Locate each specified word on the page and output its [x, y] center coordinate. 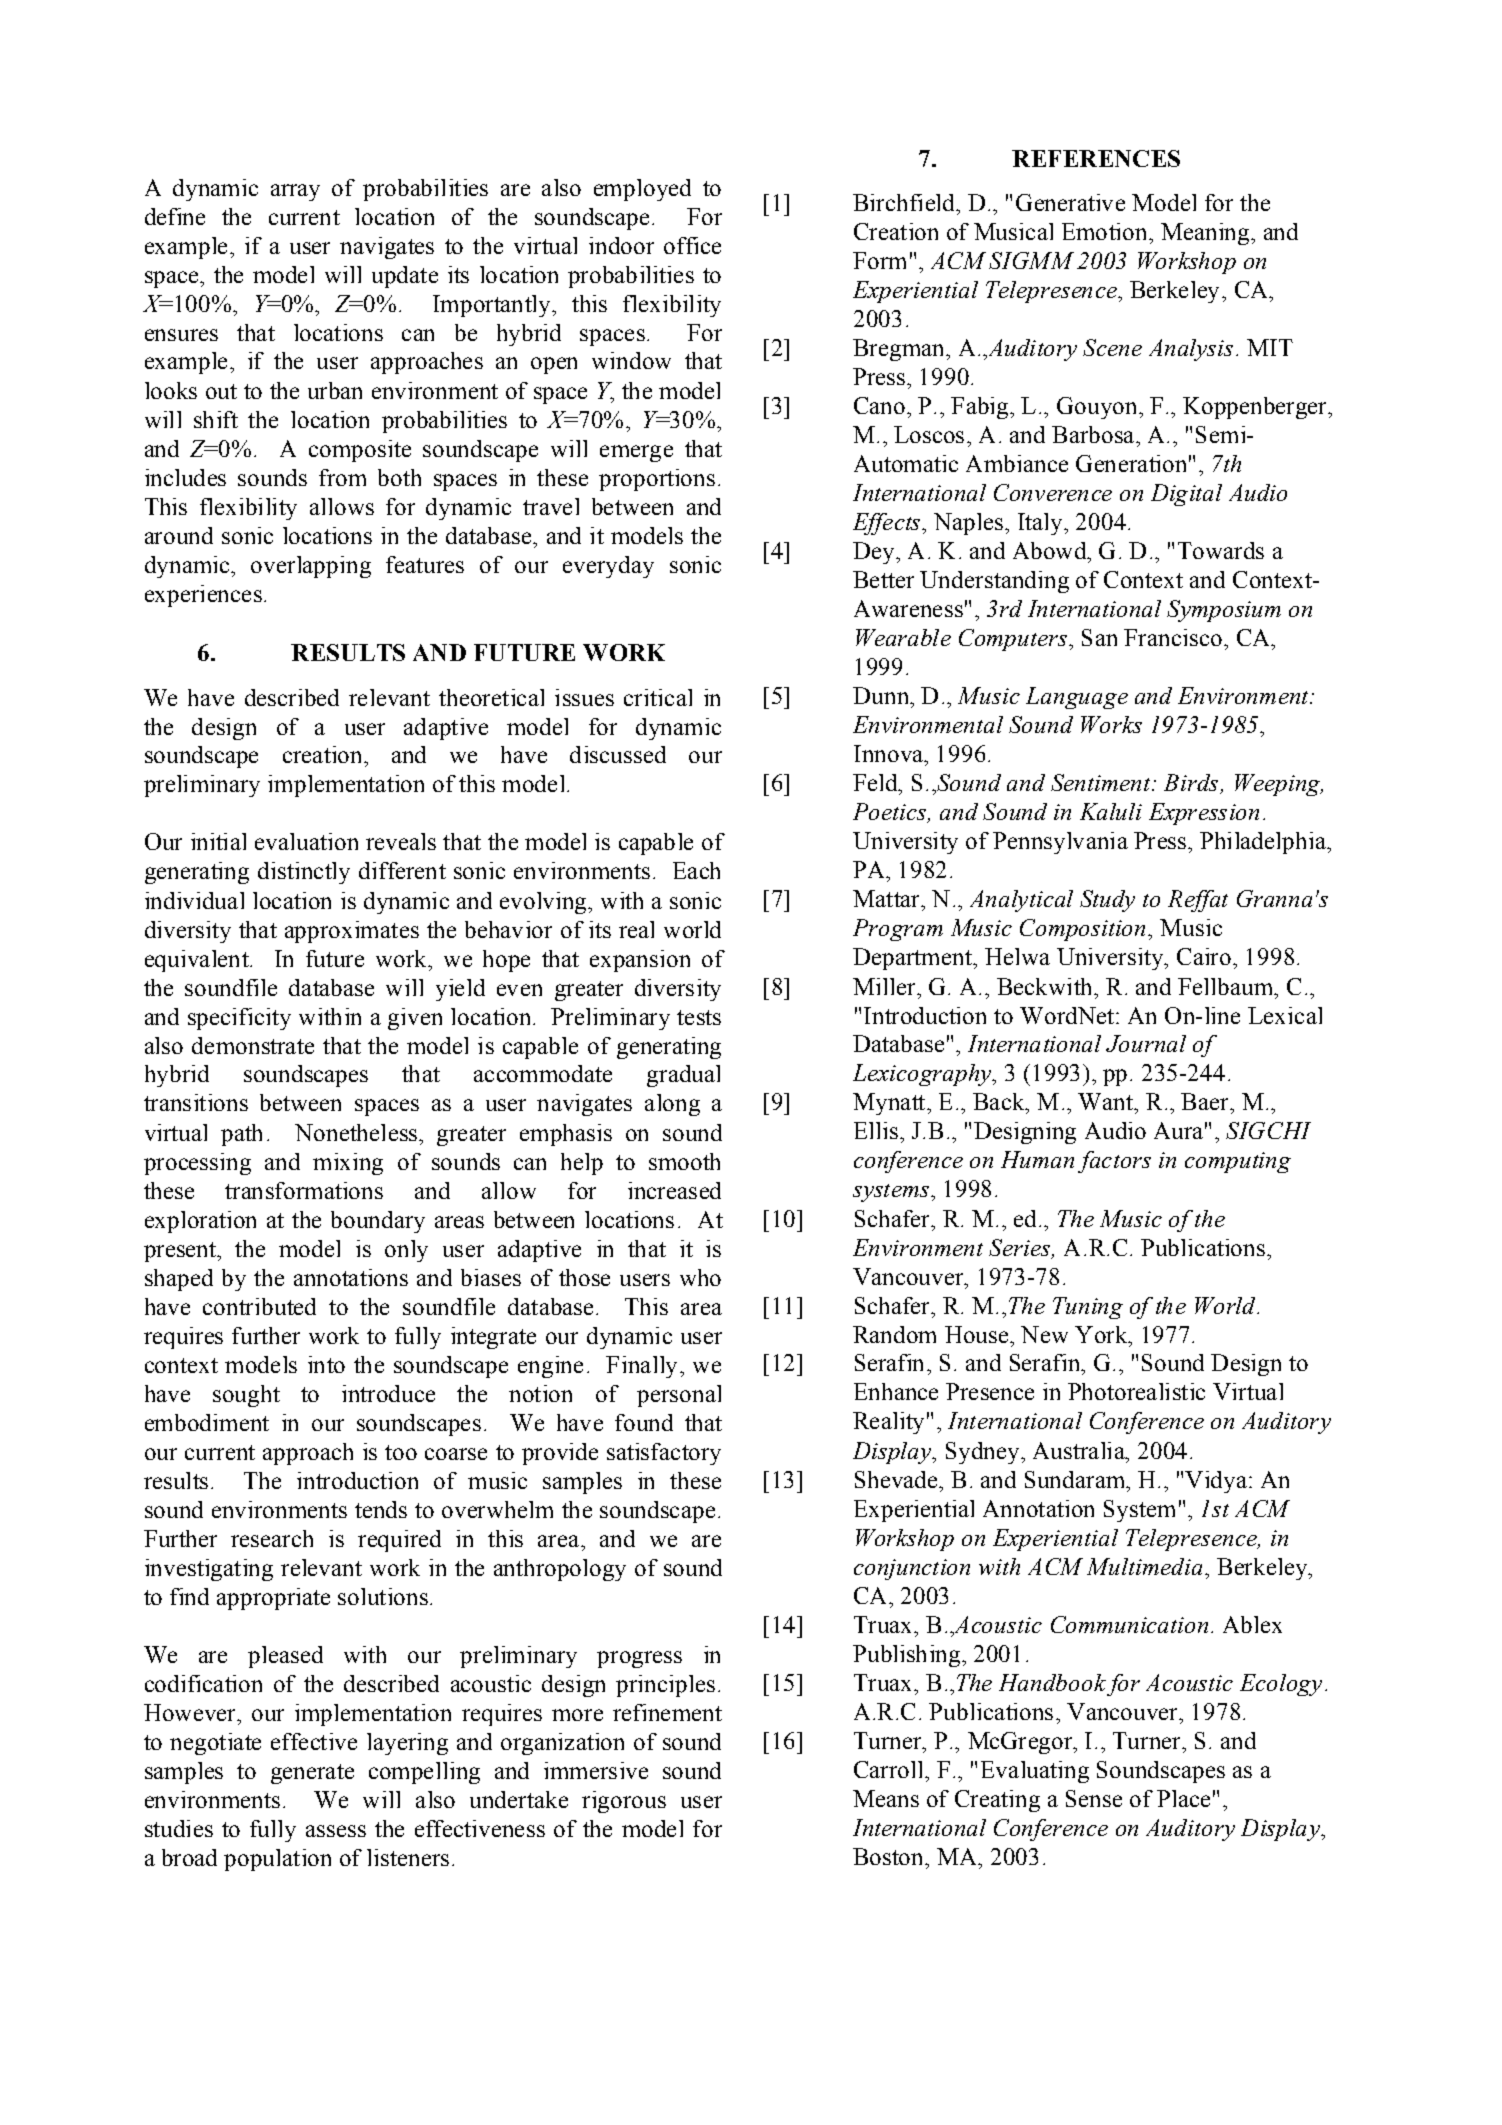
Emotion [1106, 231]
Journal [1146, 1043]
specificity [239, 1019]
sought [246, 1396]
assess [336, 1831]
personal [679, 1396]
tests [699, 1017]
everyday [608, 567]
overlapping [311, 567]
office [692, 245]
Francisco [1173, 637]
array [295, 192]
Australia [1080, 1450]
